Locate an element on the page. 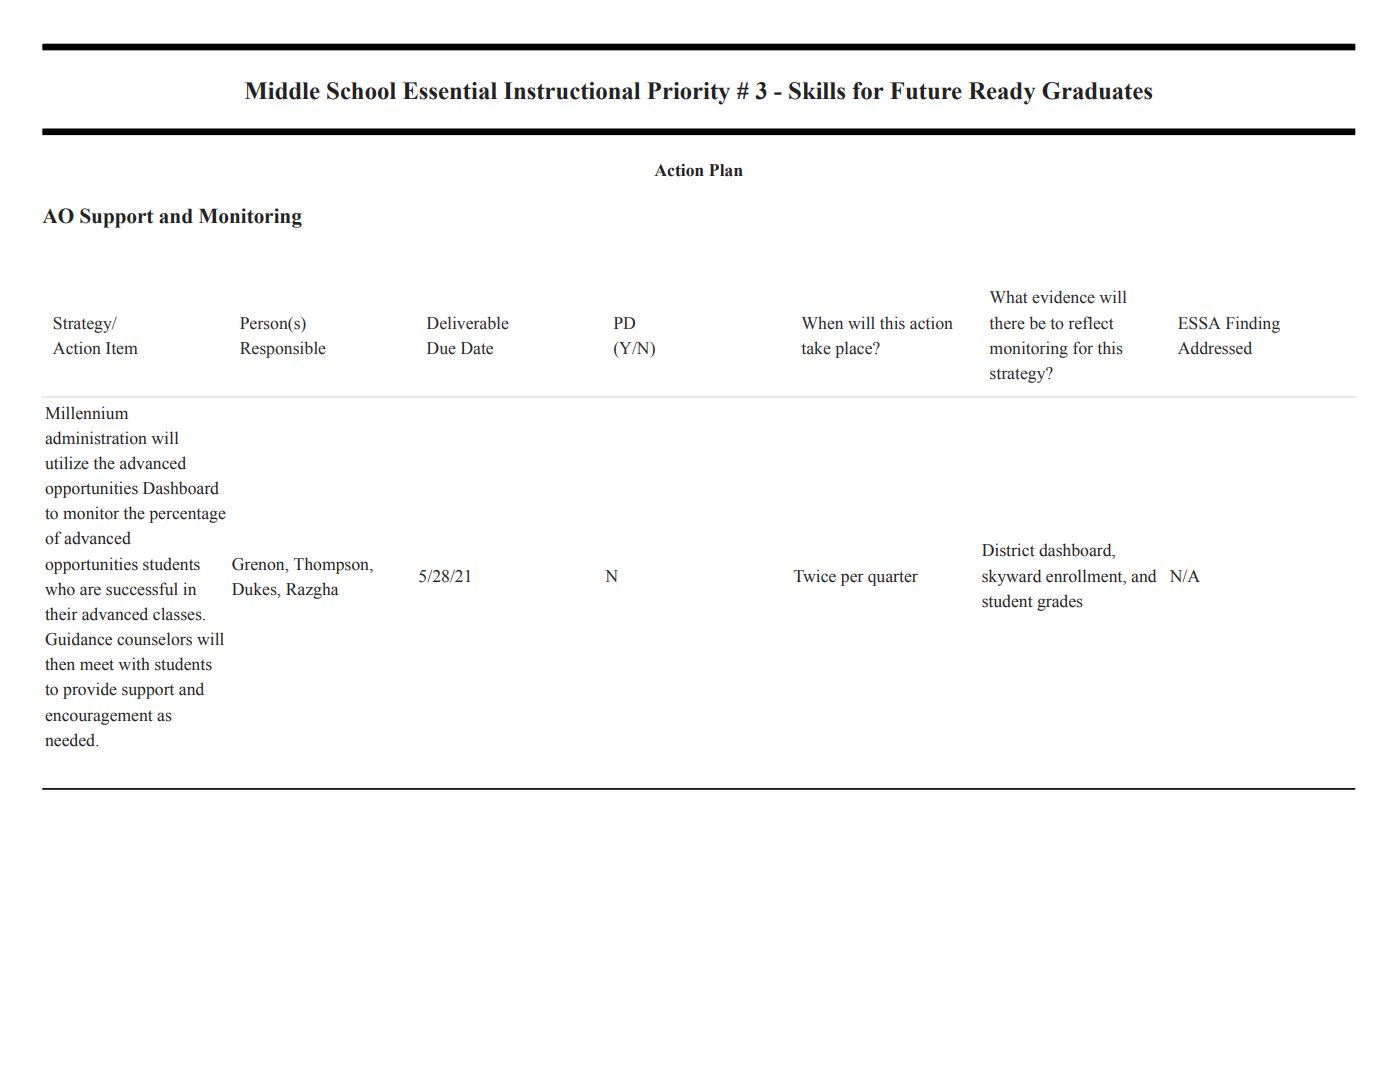  grades is located at coordinates (1060, 602).
